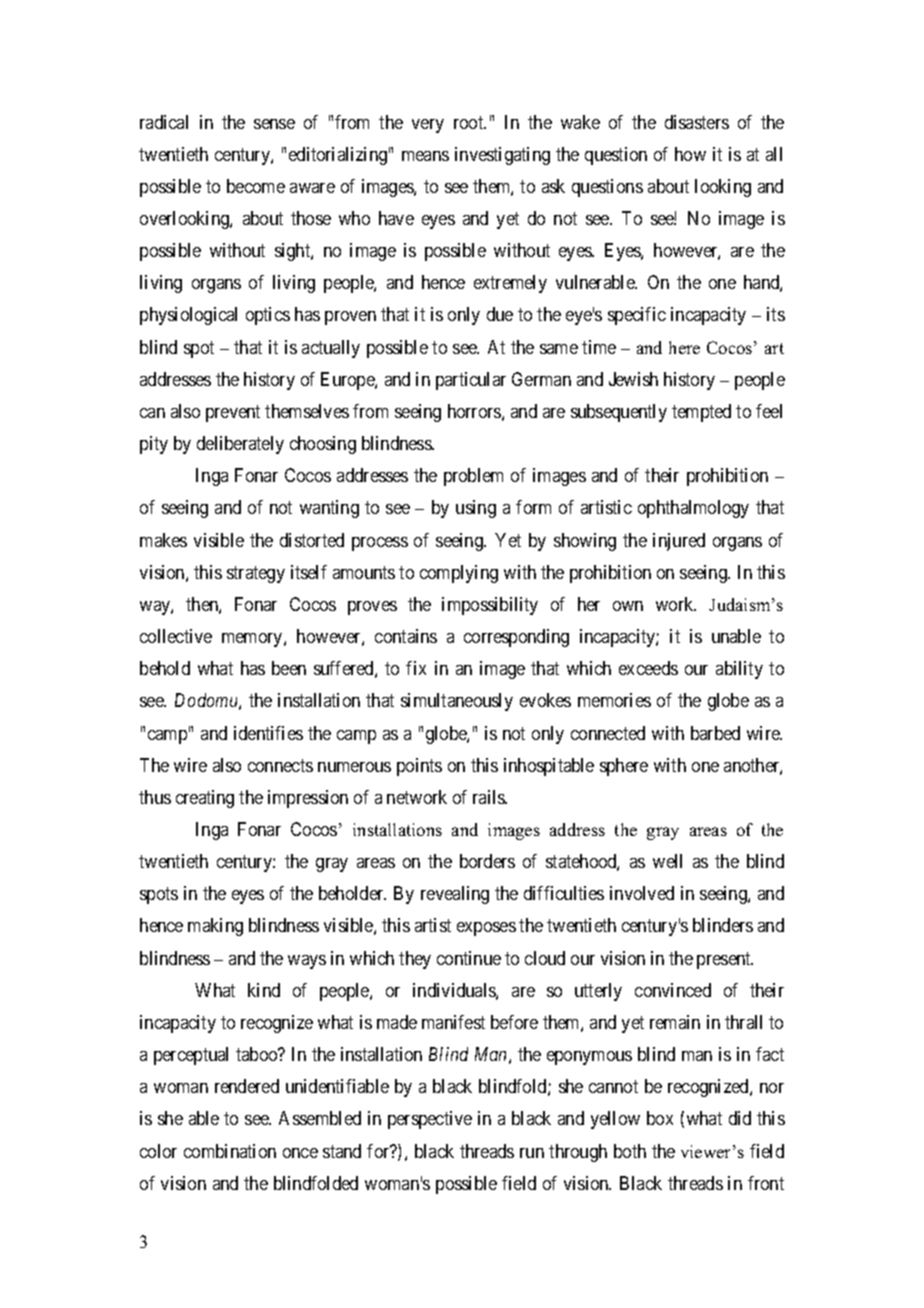 The width and height of the screenshot is (924, 1308). What do you see at coordinates (430, 1120) in the screenshot?
I see `perspective` at bounding box center [430, 1120].
